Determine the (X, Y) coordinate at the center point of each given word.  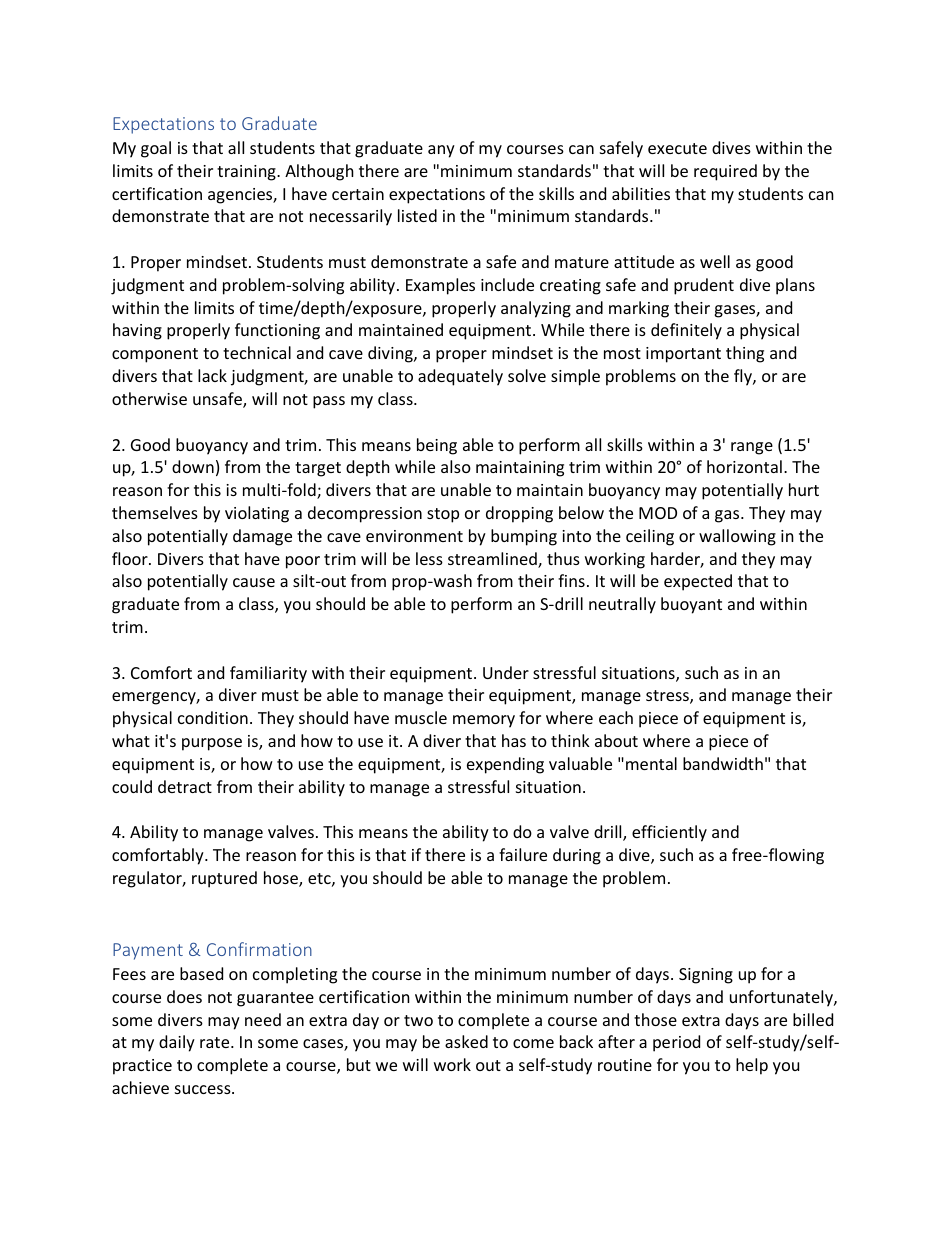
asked (466, 1041)
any (441, 151)
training (247, 173)
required (725, 172)
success (204, 1089)
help (752, 1066)
